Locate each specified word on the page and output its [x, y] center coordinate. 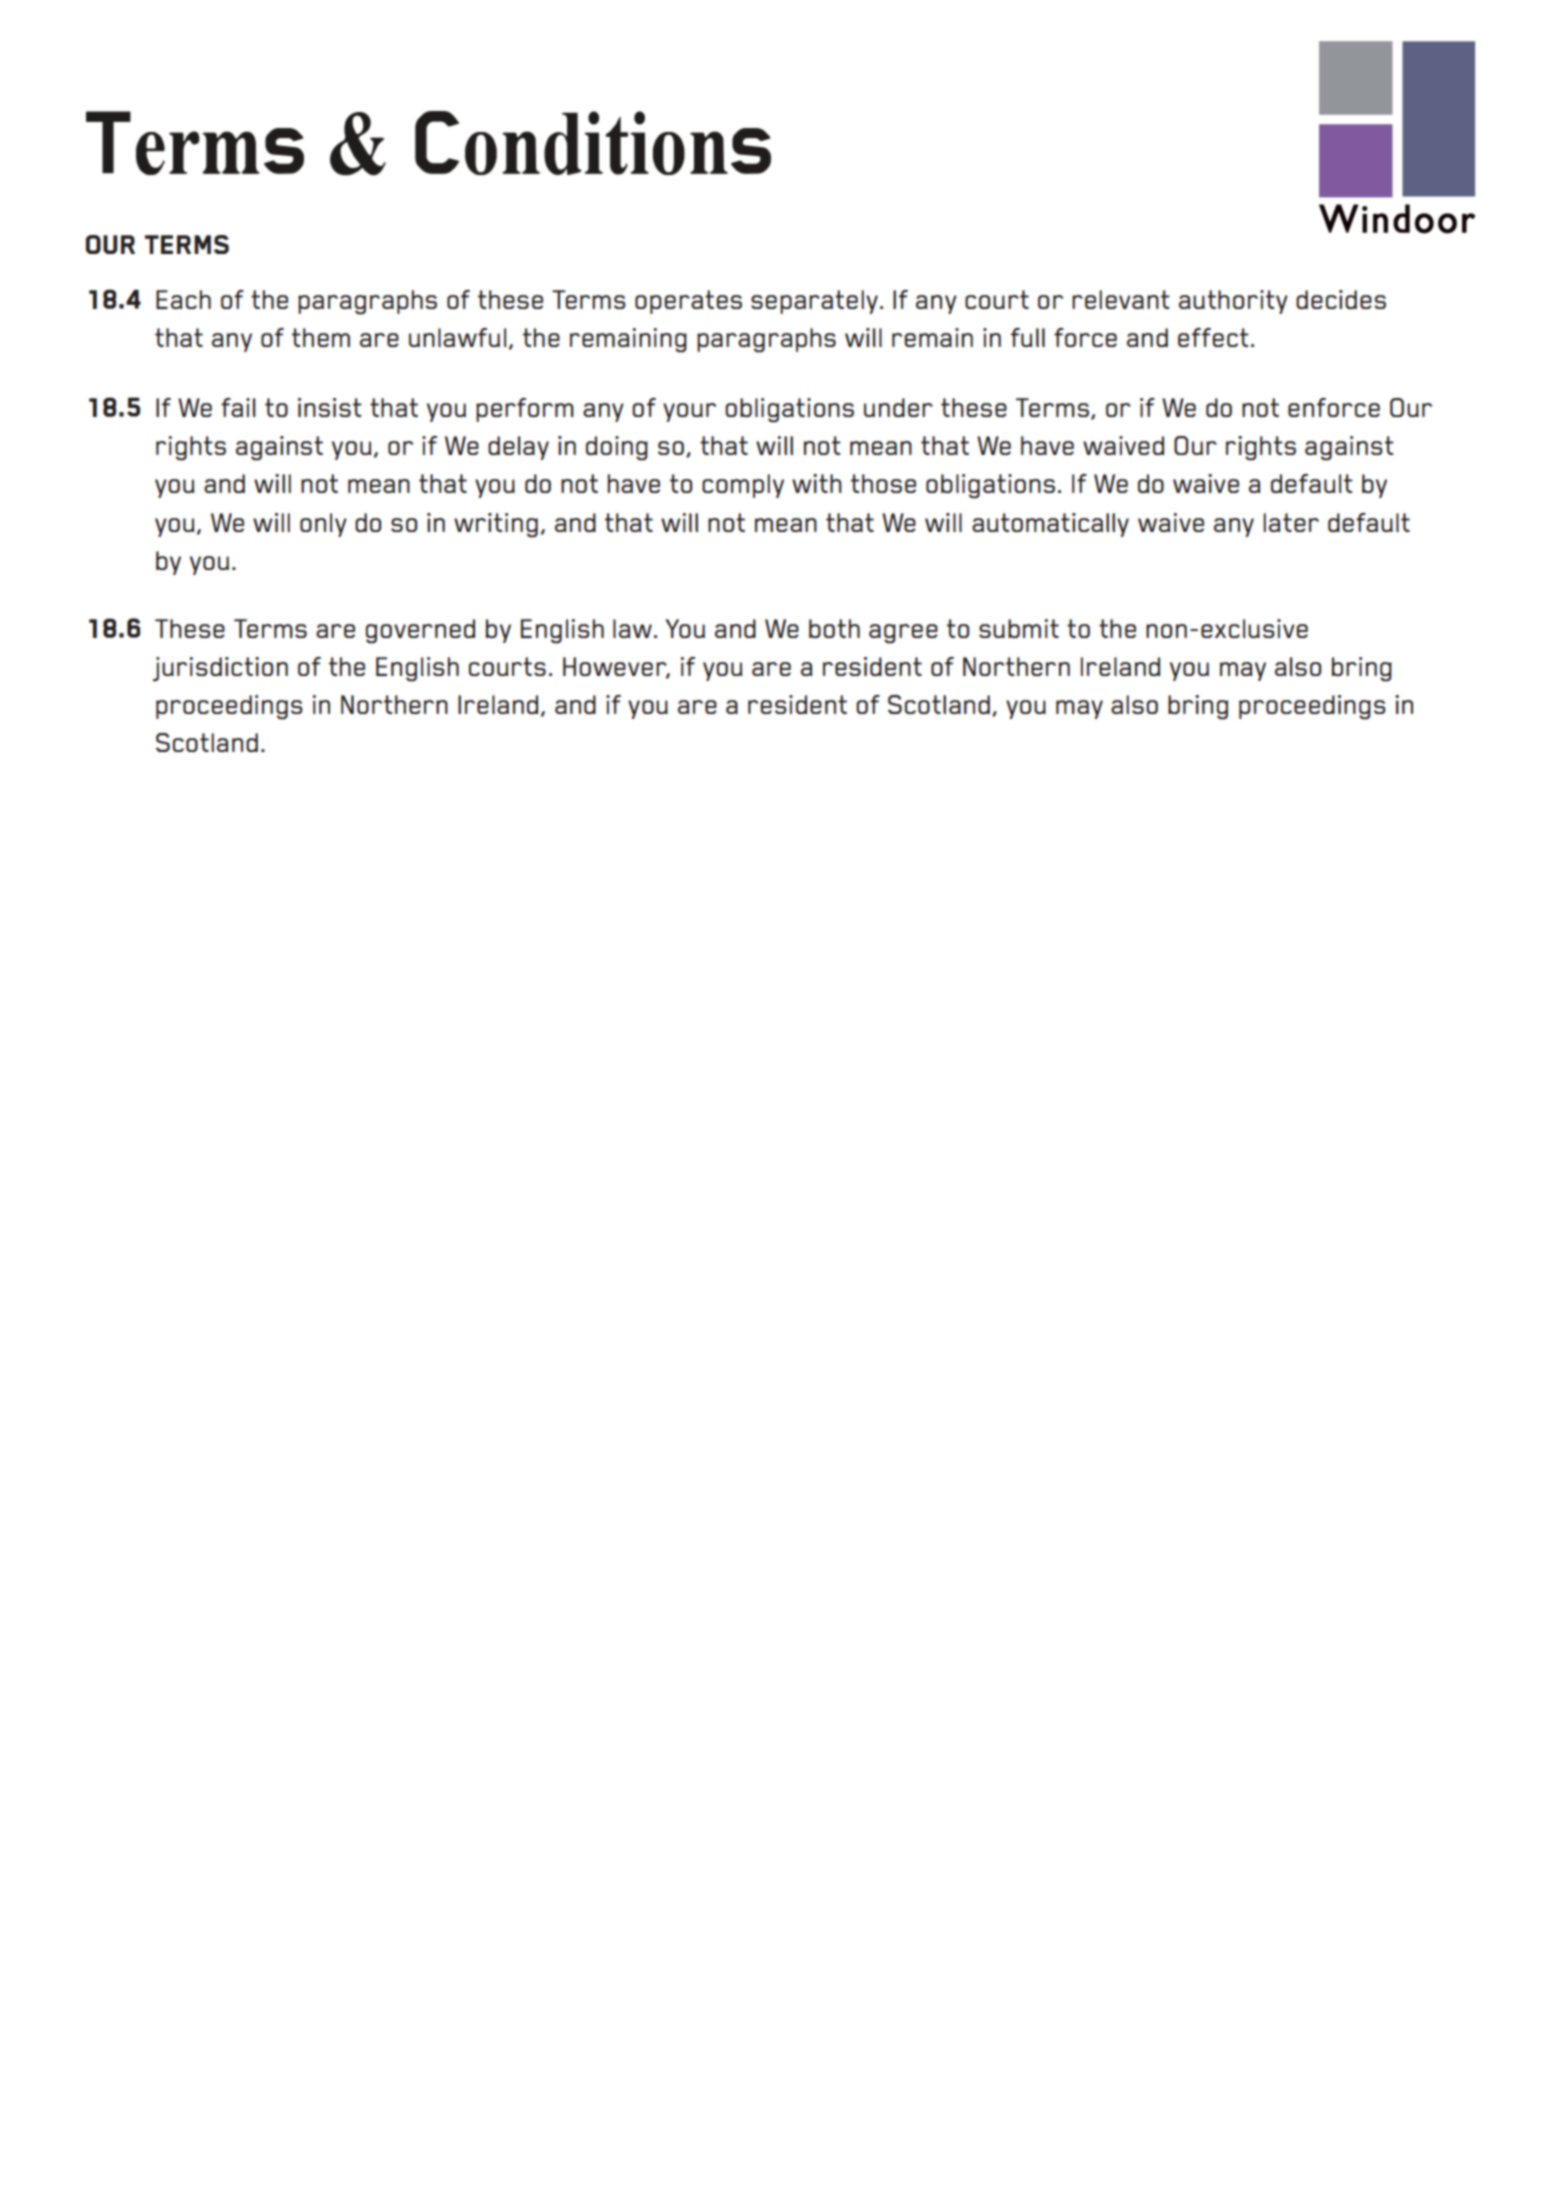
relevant [1121, 299]
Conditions [593, 143]
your [689, 412]
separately [814, 302]
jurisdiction [220, 669]
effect [1213, 337]
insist [330, 407]
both [834, 628]
